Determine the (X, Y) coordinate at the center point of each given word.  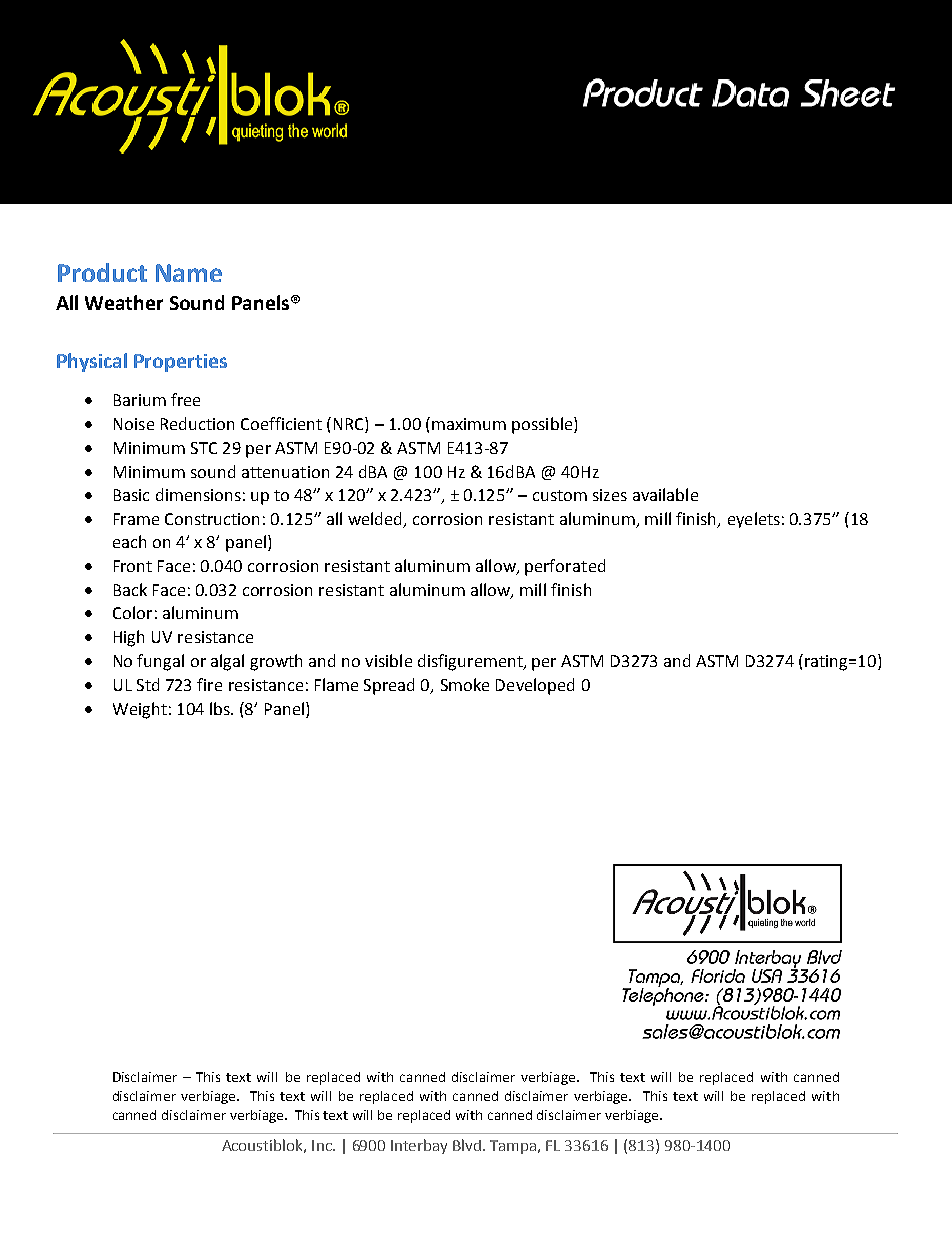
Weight (140, 710)
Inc (323, 1145)
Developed (535, 686)
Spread (389, 686)
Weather (124, 302)
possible (543, 425)
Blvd (468, 1145)
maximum (469, 424)
